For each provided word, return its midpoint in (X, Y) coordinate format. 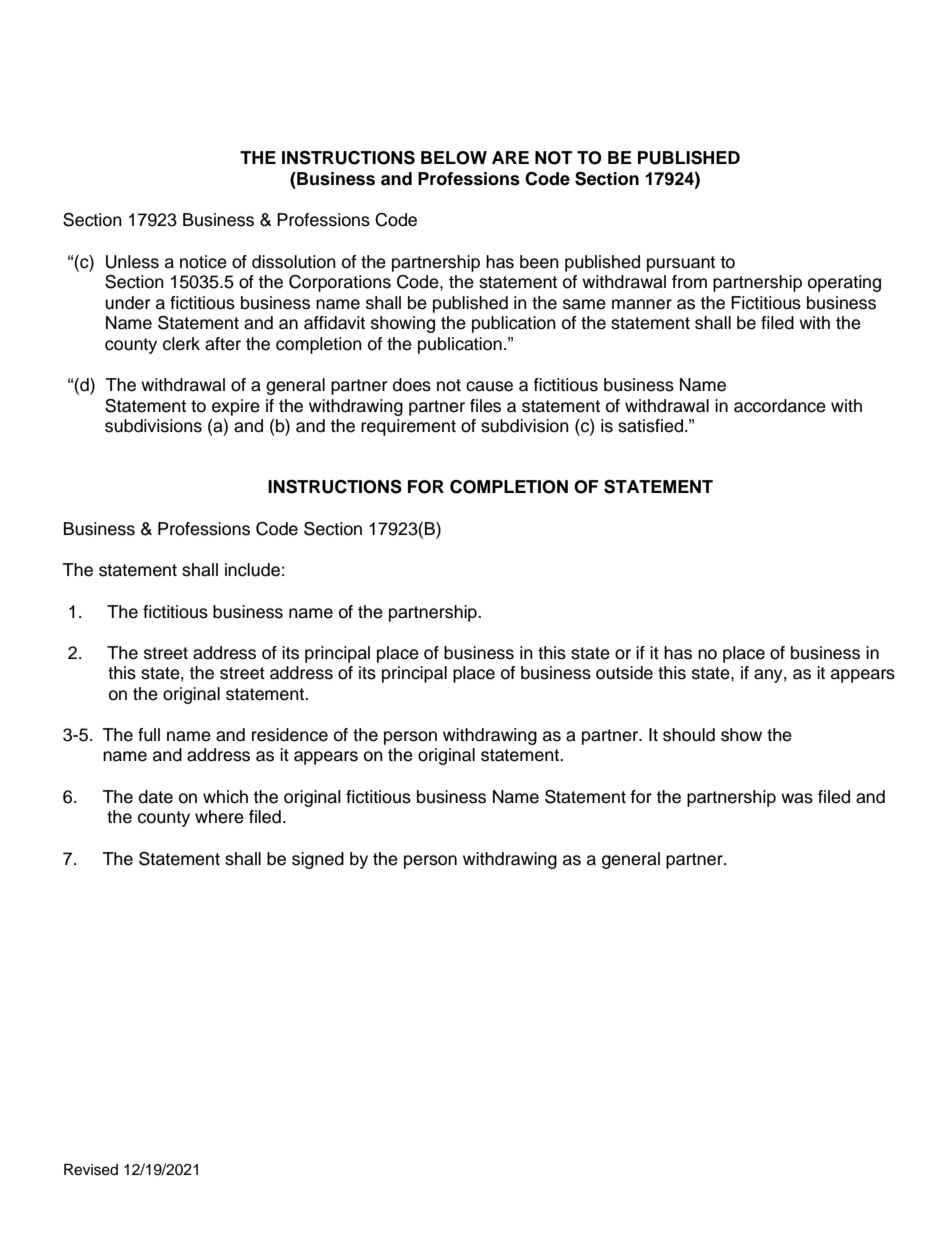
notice (203, 262)
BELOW (454, 158)
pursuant (681, 264)
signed (318, 860)
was (797, 798)
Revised (91, 1169)
